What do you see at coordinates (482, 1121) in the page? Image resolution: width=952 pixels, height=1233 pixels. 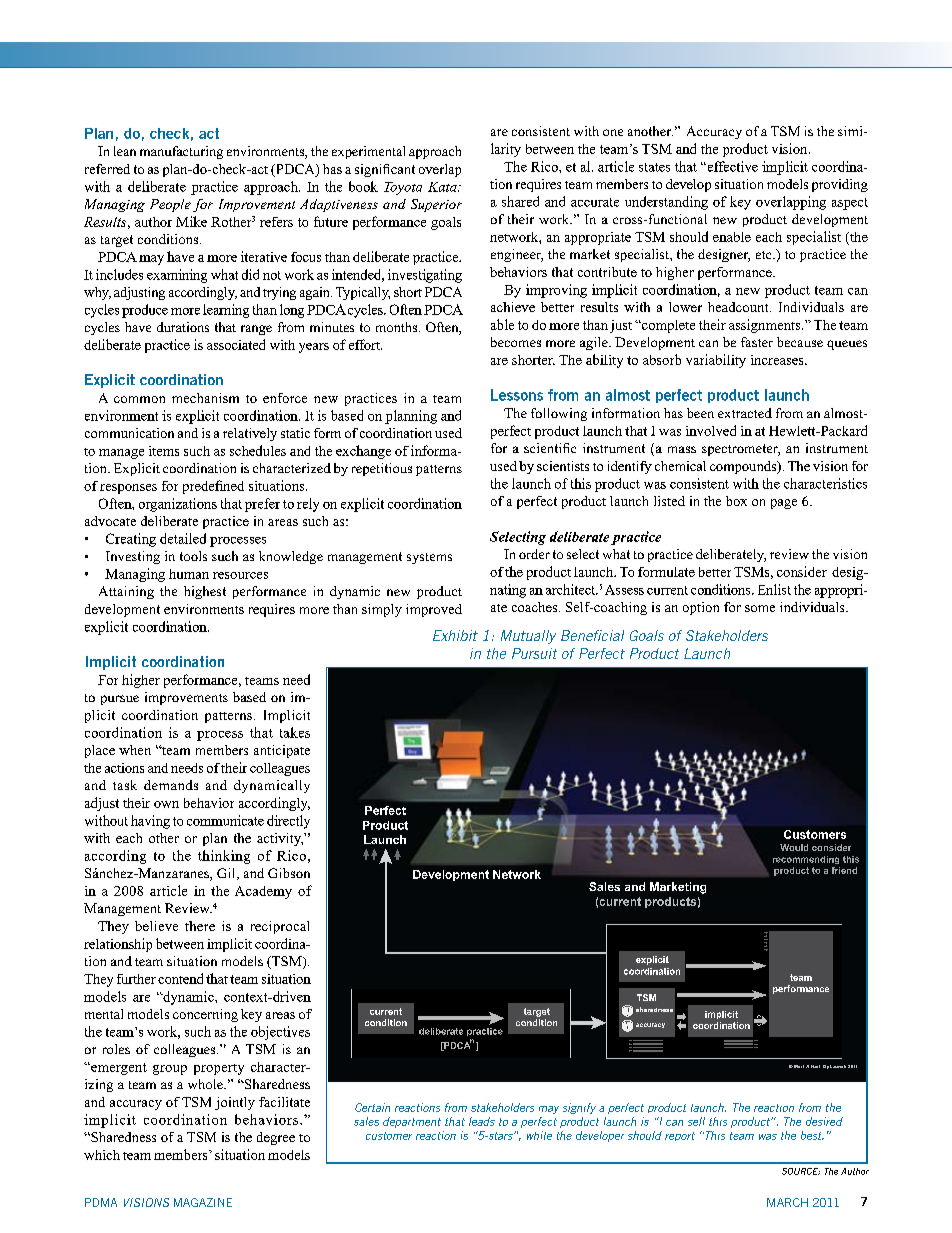 I see `leads` at bounding box center [482, 1121].
